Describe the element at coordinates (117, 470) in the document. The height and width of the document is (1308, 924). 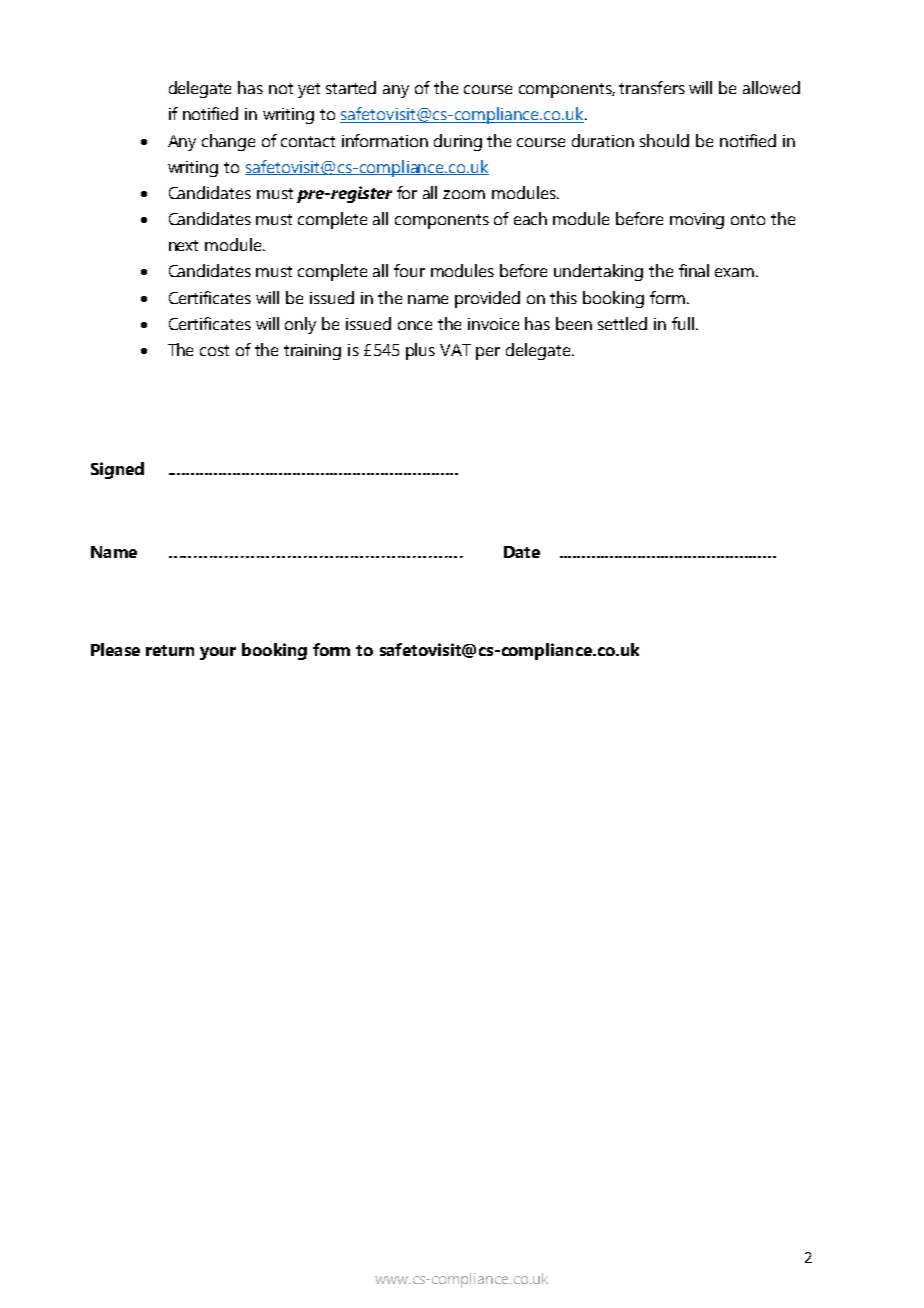
I see `Signed` at that location.
